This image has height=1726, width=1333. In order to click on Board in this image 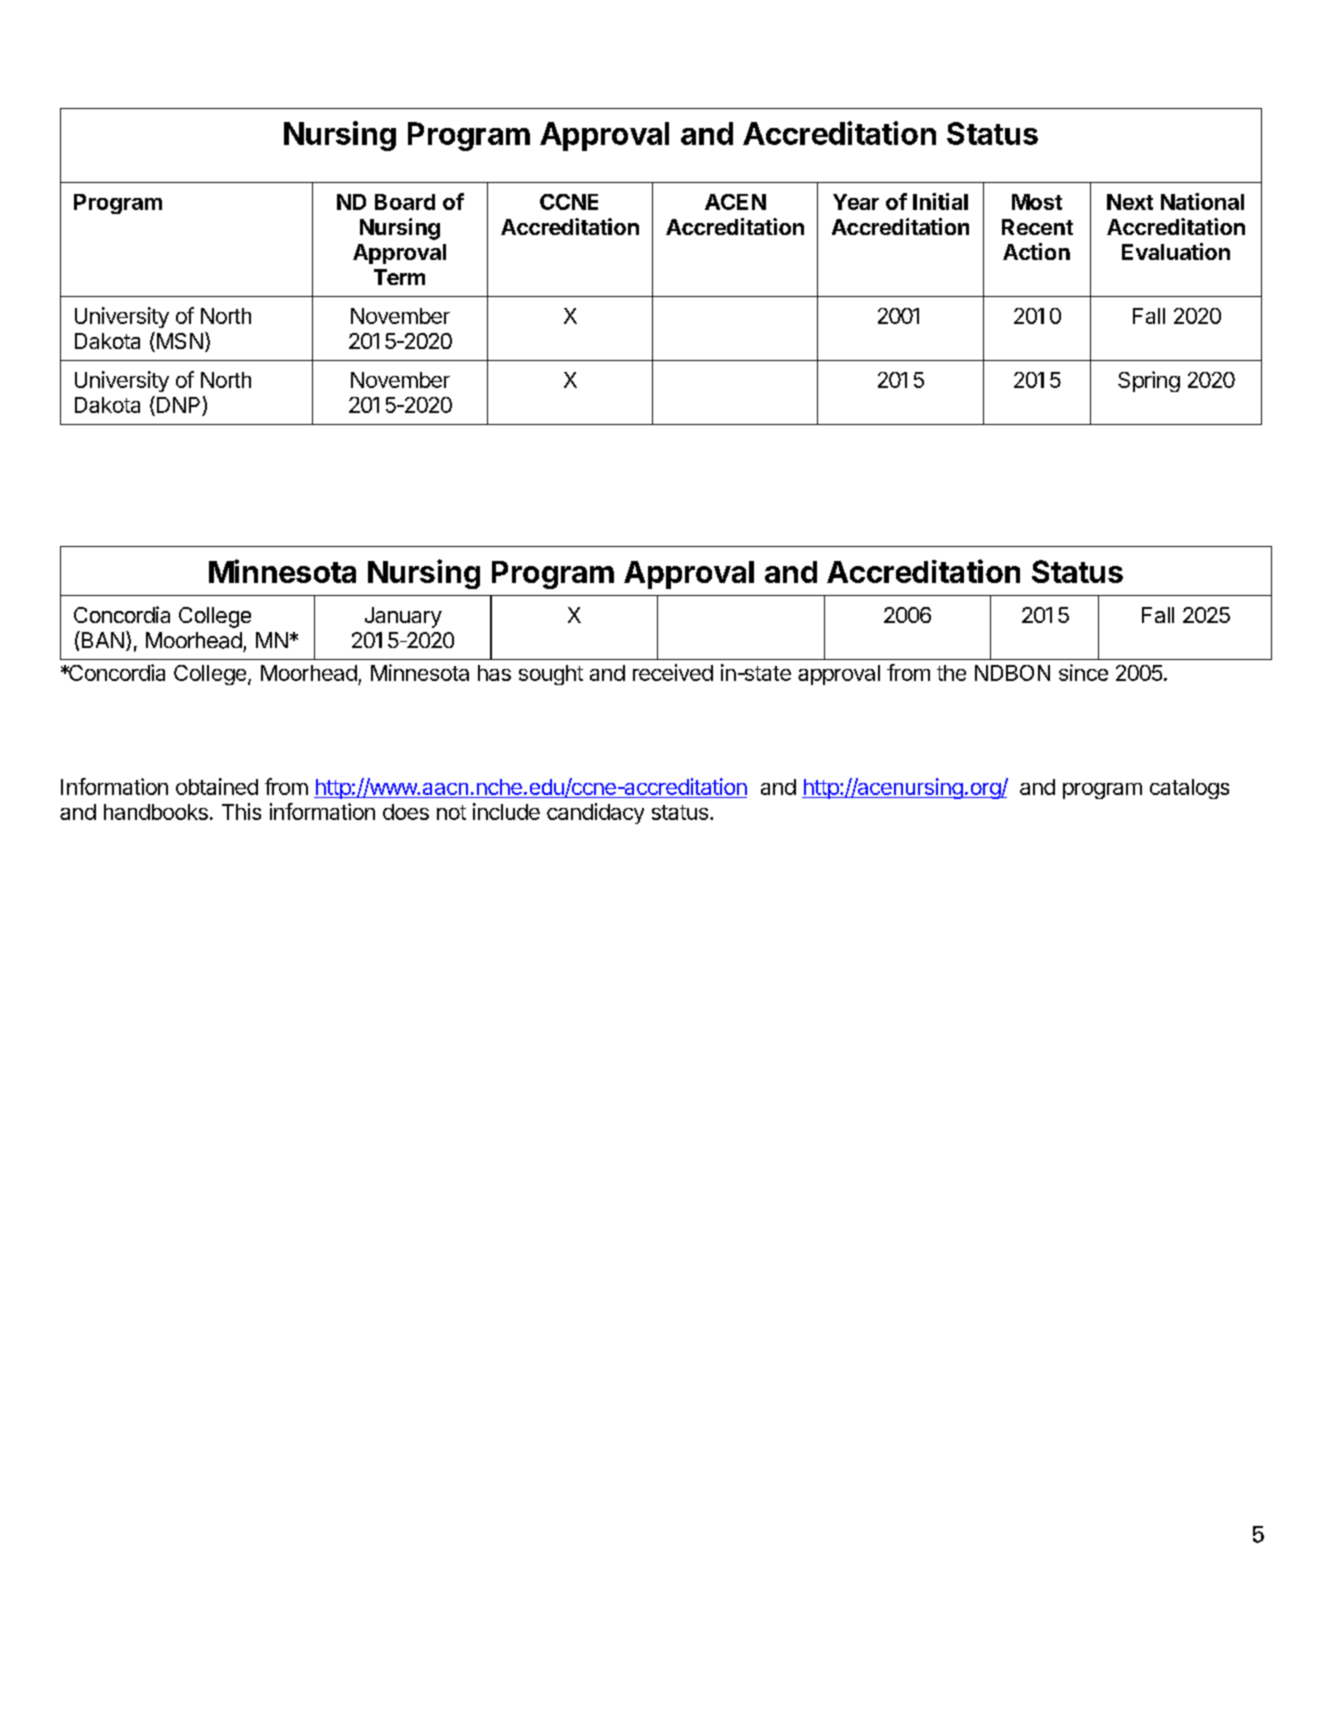, I will do `click(405, 202)`.
